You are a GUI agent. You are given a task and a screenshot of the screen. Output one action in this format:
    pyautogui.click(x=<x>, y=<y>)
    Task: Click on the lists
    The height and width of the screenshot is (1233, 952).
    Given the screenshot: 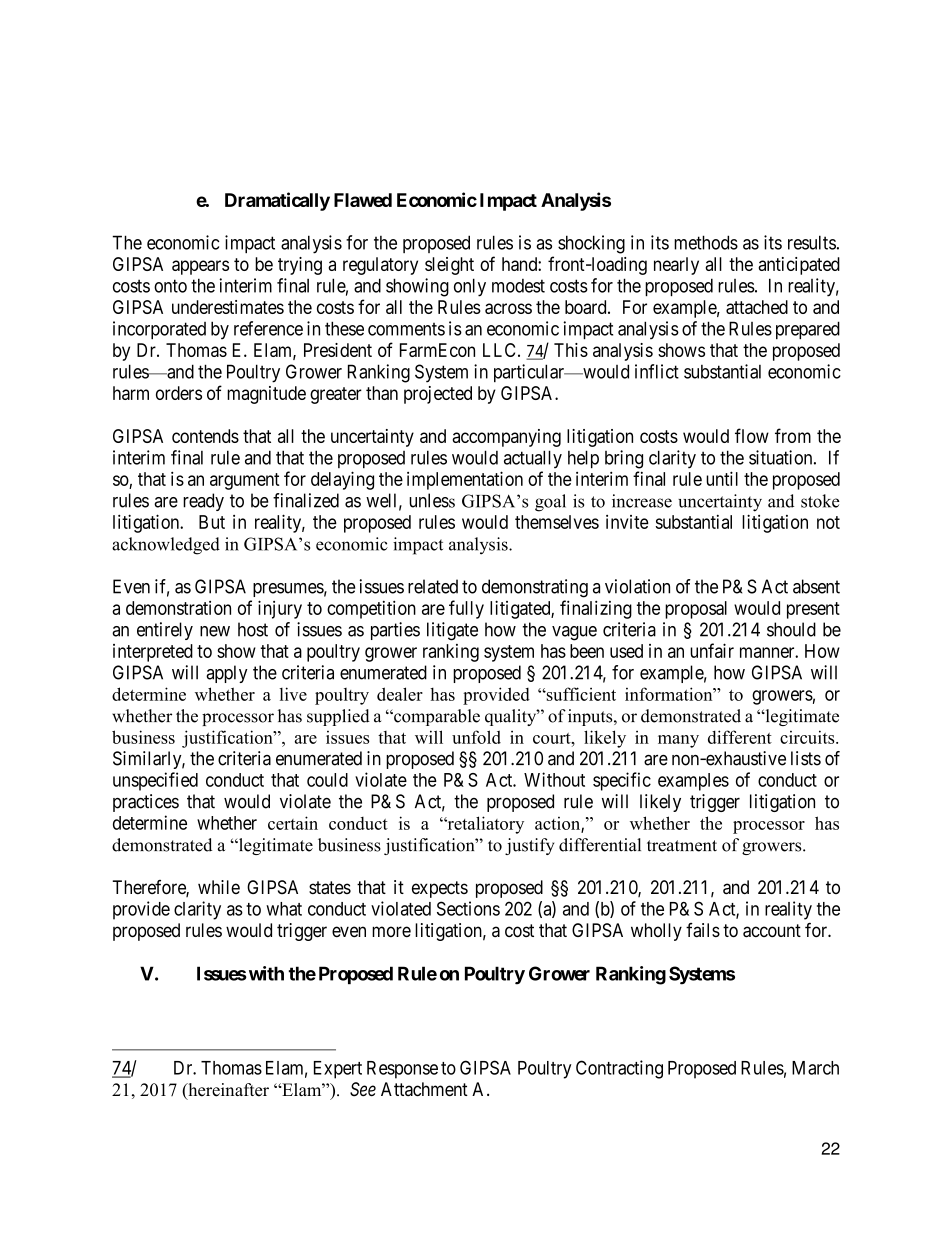 What is the action you would take?
    pyautogui.click(x=806, y=758)
